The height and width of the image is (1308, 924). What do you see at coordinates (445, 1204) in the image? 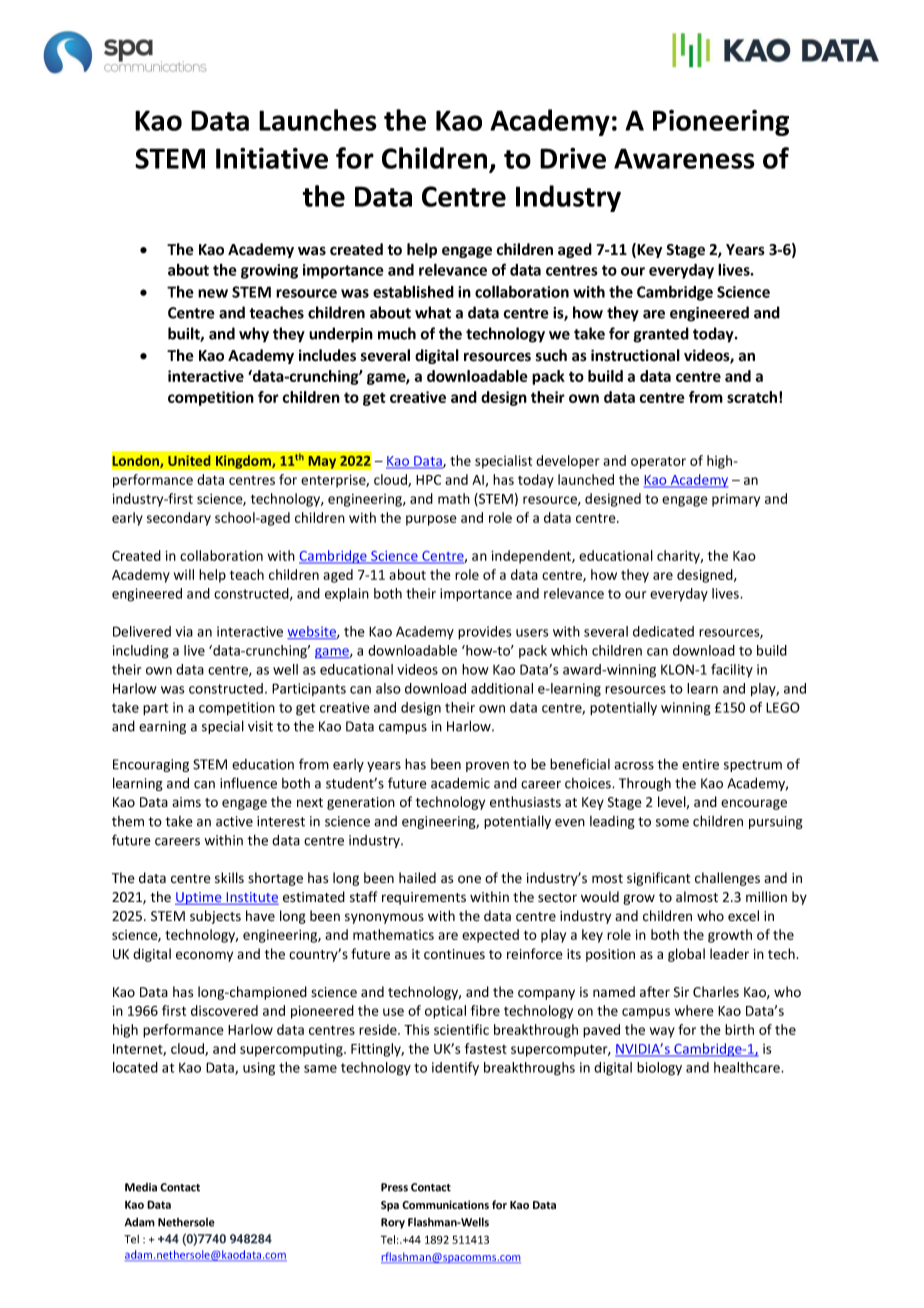
I see `Communications` at bounding box center [445, 1204].
